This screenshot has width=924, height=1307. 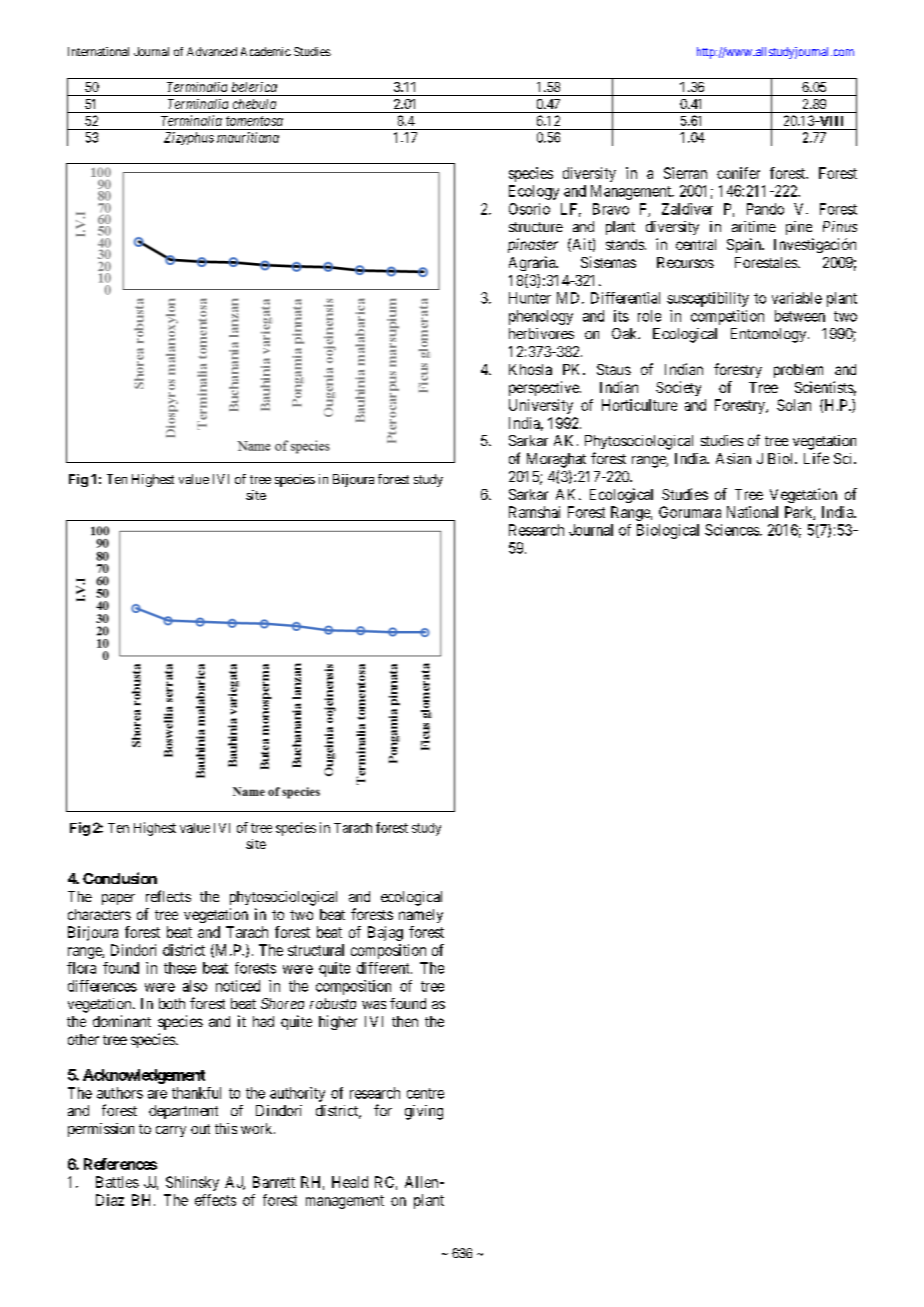 What do you see at coordinates (534, 192) in the screenshot?
I see `Ecology` at bounding box center [534, 192].
